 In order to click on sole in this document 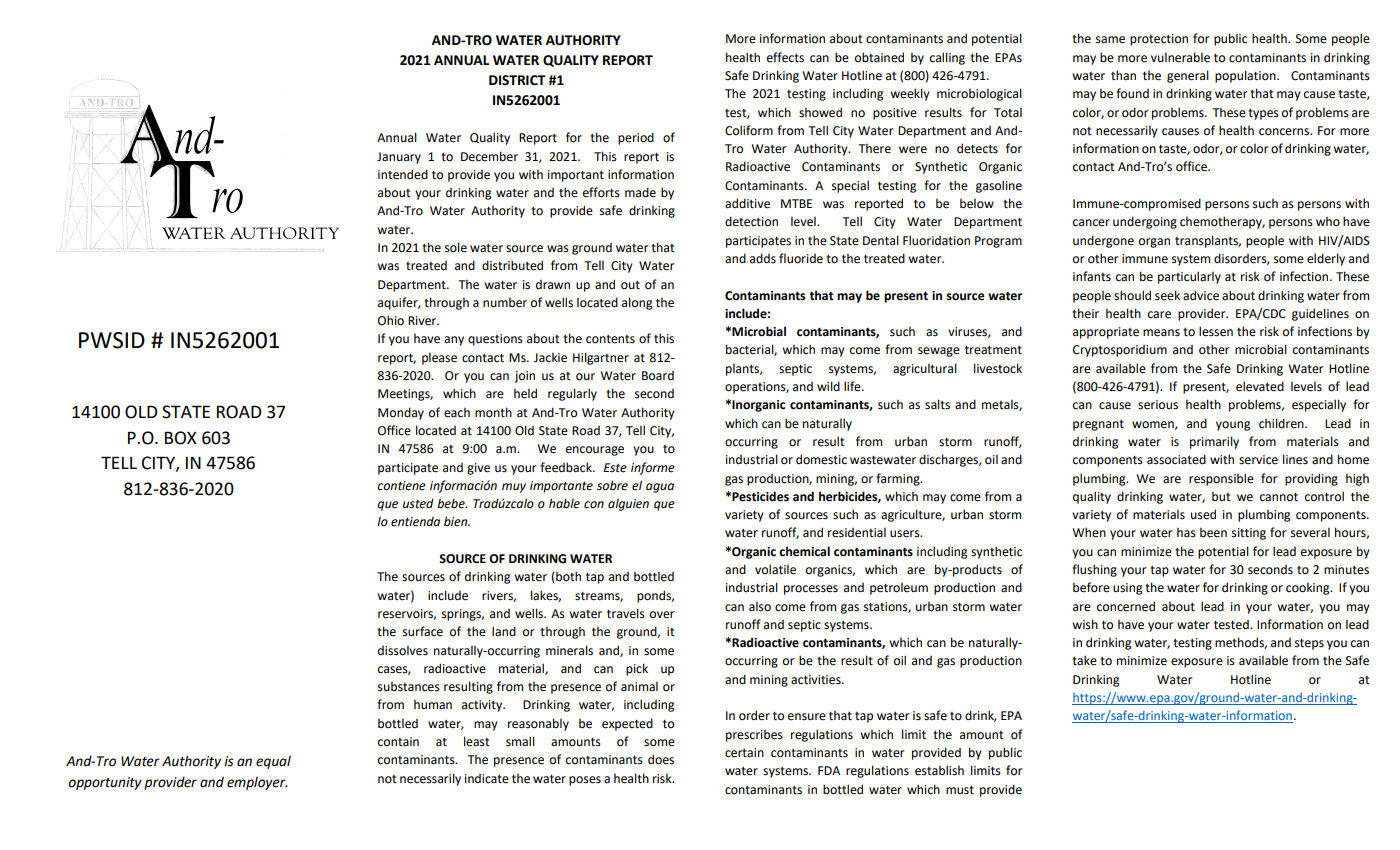, I will do `click(456, 247)`.
